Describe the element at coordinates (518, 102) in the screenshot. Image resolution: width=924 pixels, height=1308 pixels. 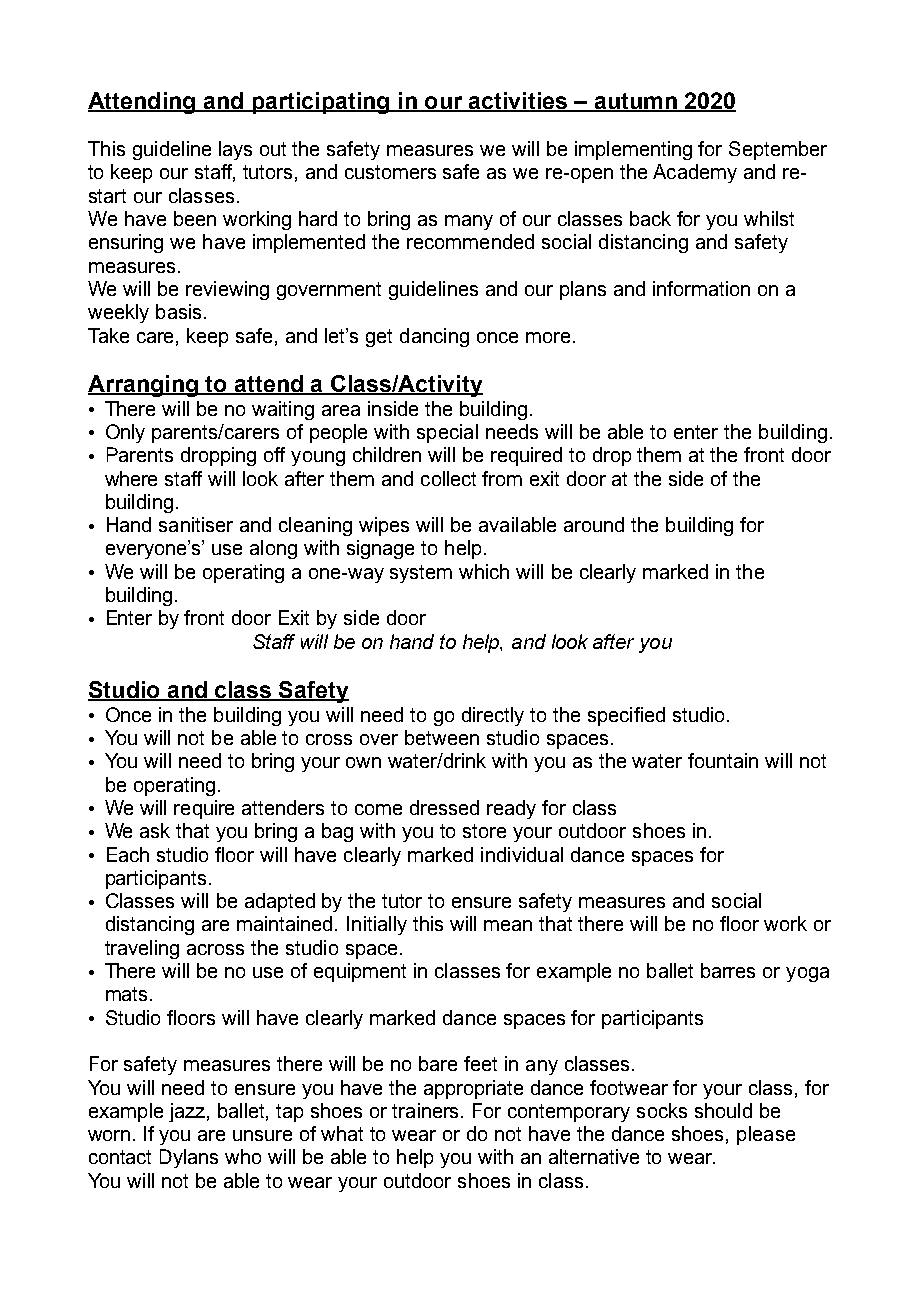
I see `activities` at that location.
